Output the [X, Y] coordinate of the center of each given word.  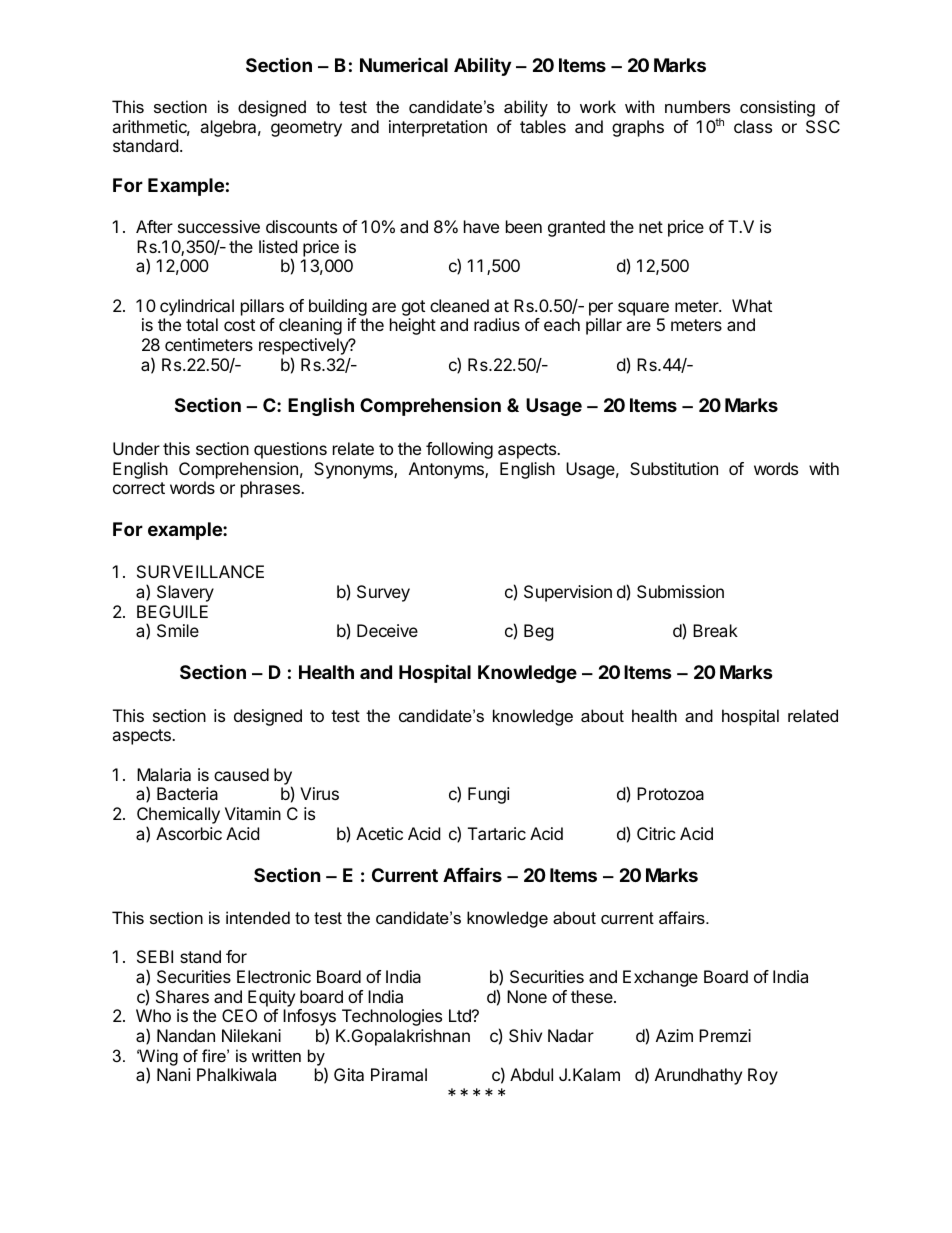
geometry [306, 129]
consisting [777, 108]
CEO [239, 1015]
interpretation [438, 128]
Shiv [525, 1035]
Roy [763, 1076]
